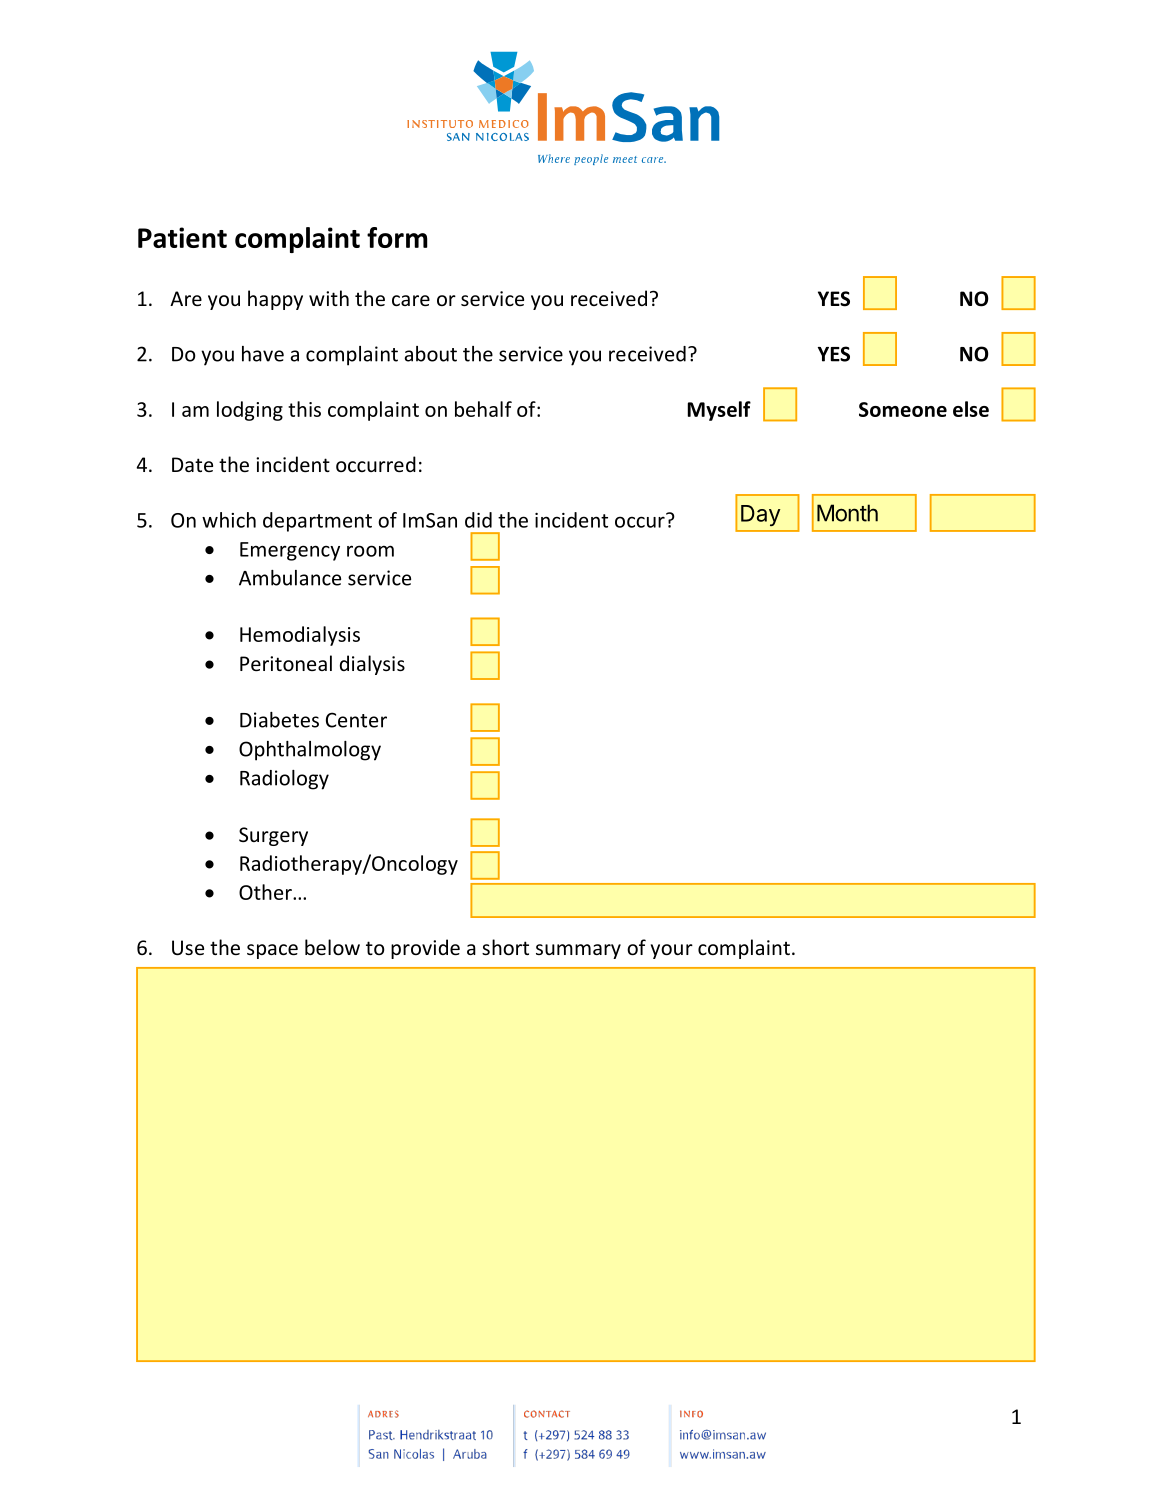 The image size is (1158, 1498). Describe the element at coordinates (356, 720) in the screenshot. I see `Center` at that location.
